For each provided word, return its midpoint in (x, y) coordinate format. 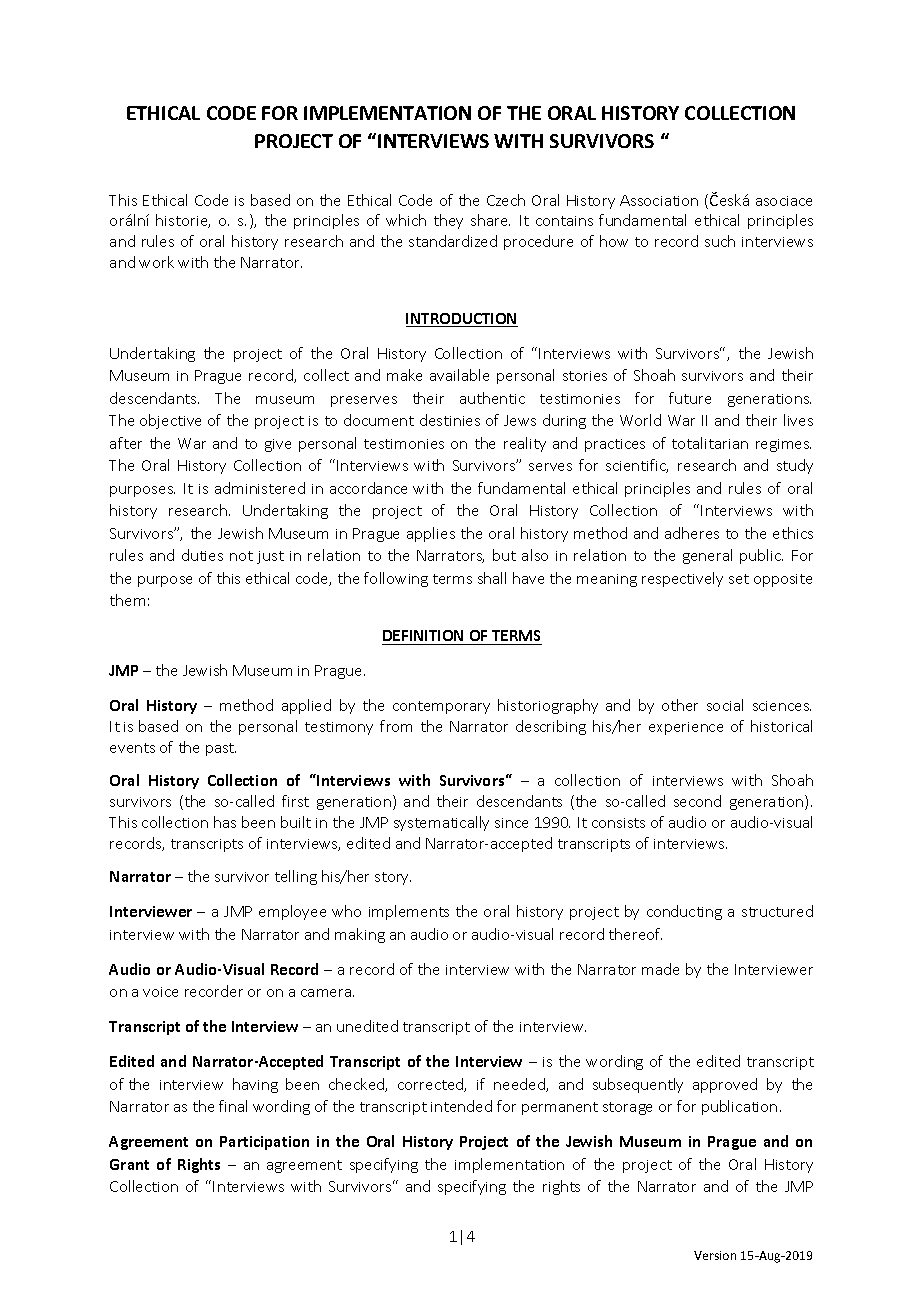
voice (160, 992)
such (720, 241)
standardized (453, 241)
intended (461, 1106)
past (221, 749)
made (660, 969)
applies (431, 534)
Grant (129, 1164)
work (156, 262)
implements (409, 912)
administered (260, 488)
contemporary (441, 707)
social (725, 705)
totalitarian (710, 443)
